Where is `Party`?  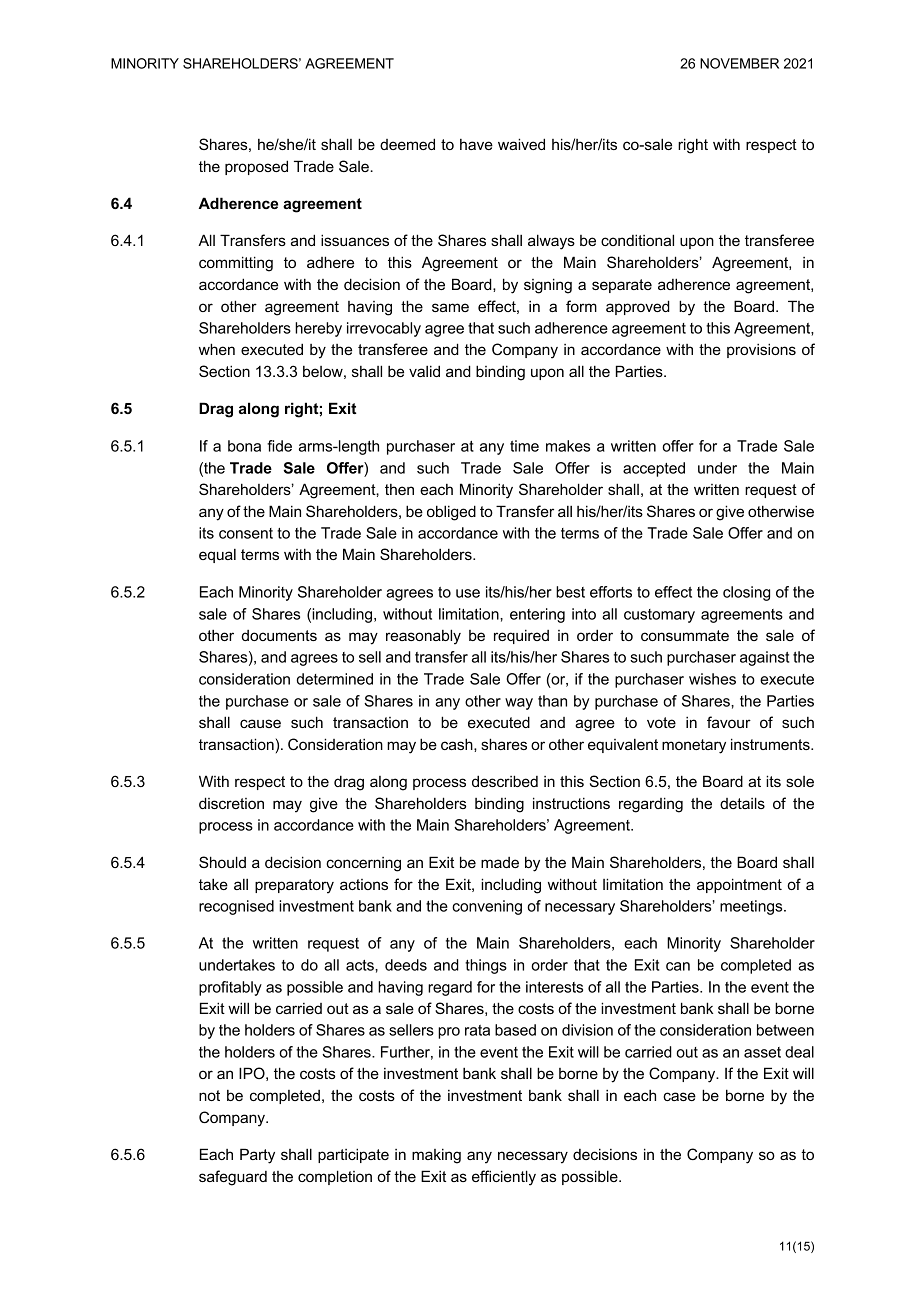 Party is located at coordinates (257, 1156).
